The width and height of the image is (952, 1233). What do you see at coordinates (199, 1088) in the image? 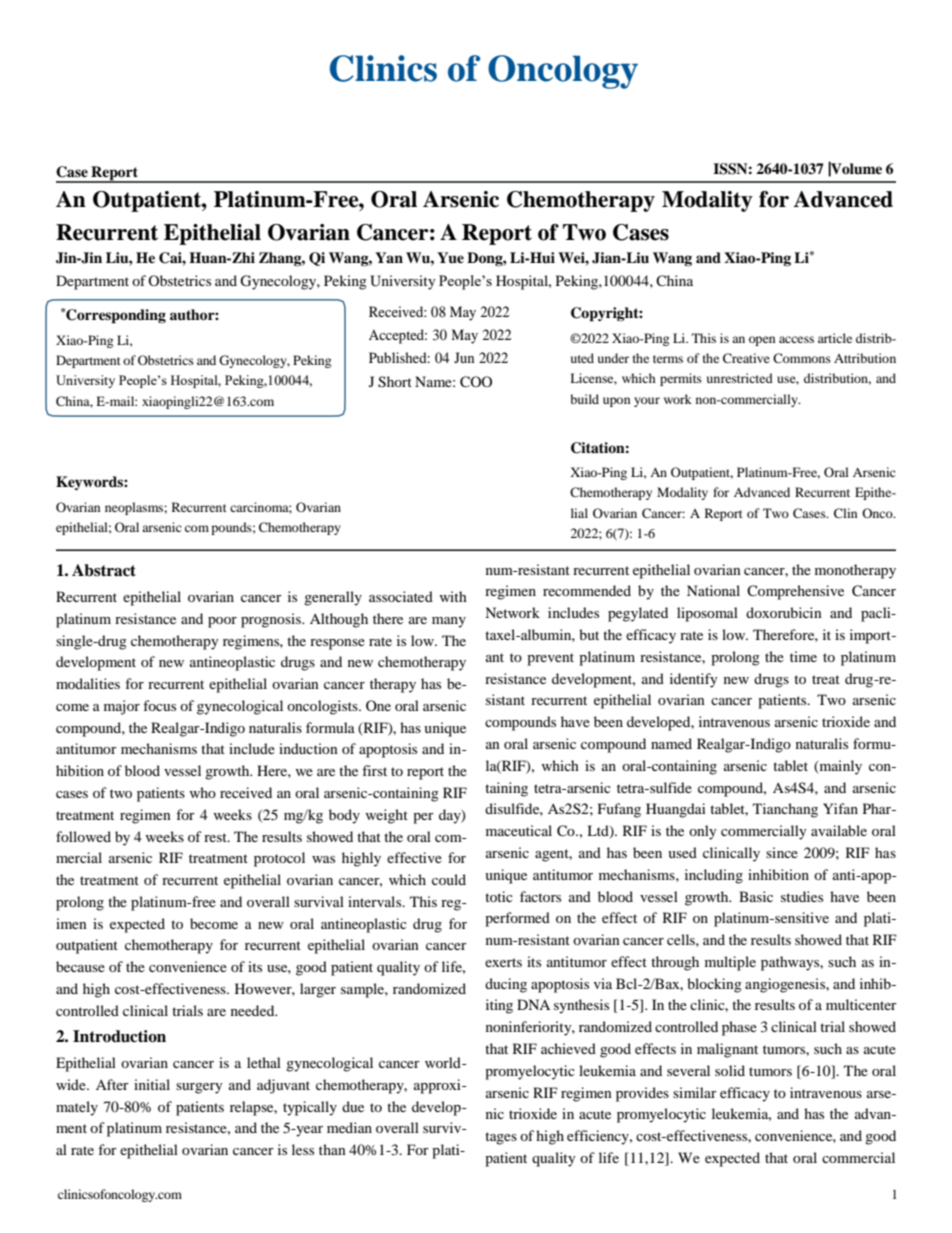
I see `surgery` at bounding box center [199, 1088].
